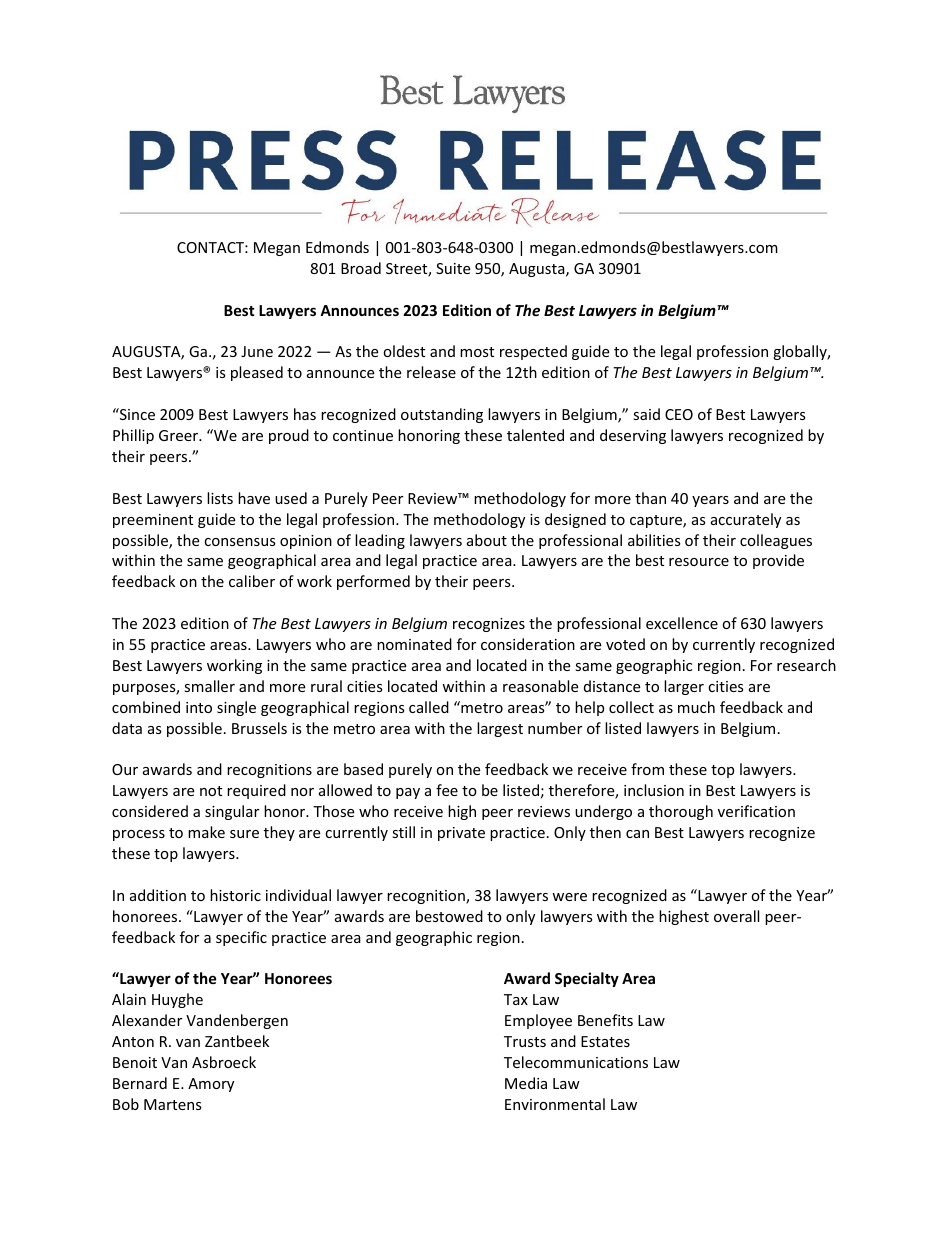  I want to click on outstanding, so click(442, 415).
